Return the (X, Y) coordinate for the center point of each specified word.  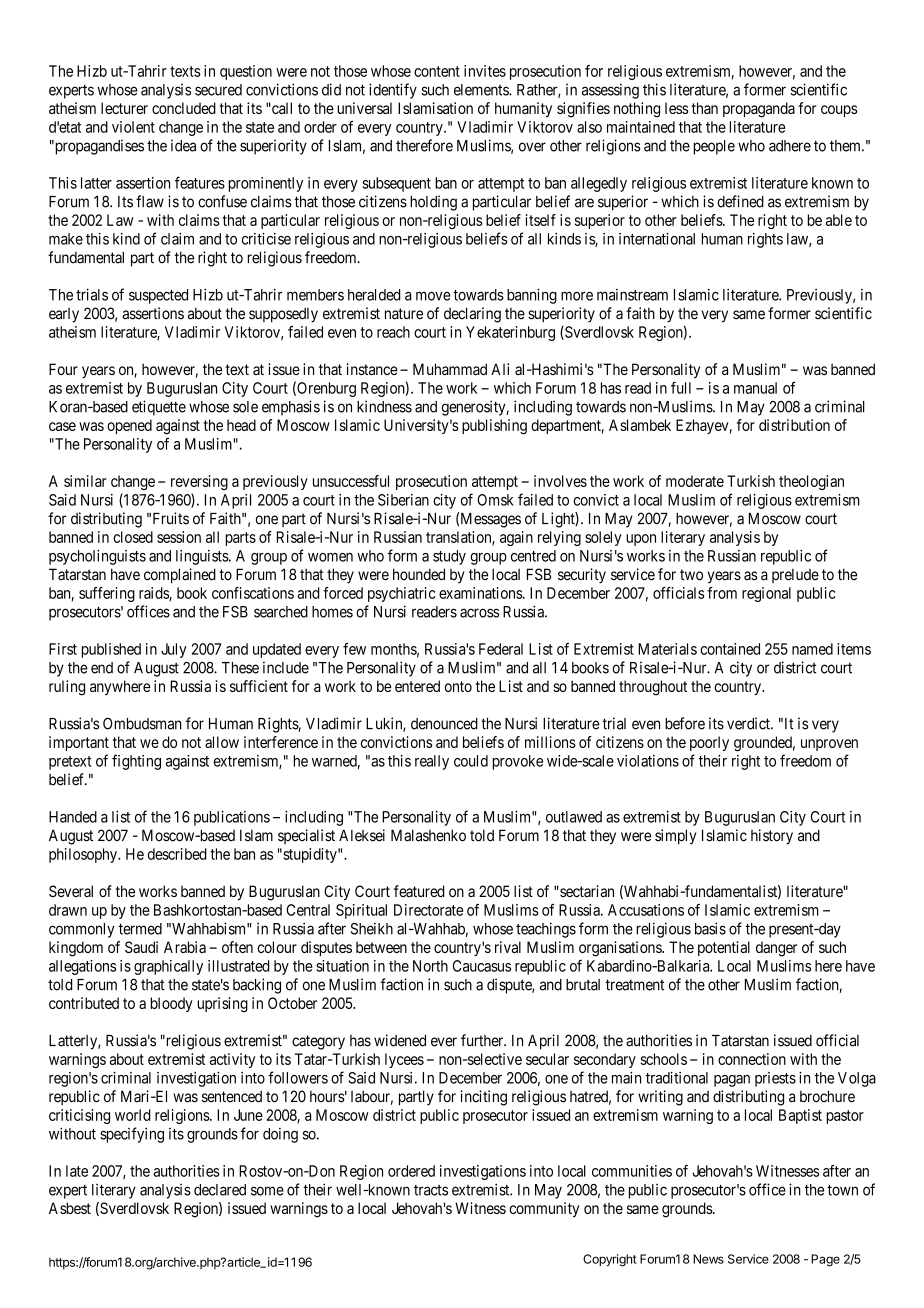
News (708, 1259)
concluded (184, 108)
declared (220, 1190)
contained (730, 649)
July (174, 650)
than (705, 108)
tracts (431, 1190)
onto (458, 686)
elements (482, 90)
